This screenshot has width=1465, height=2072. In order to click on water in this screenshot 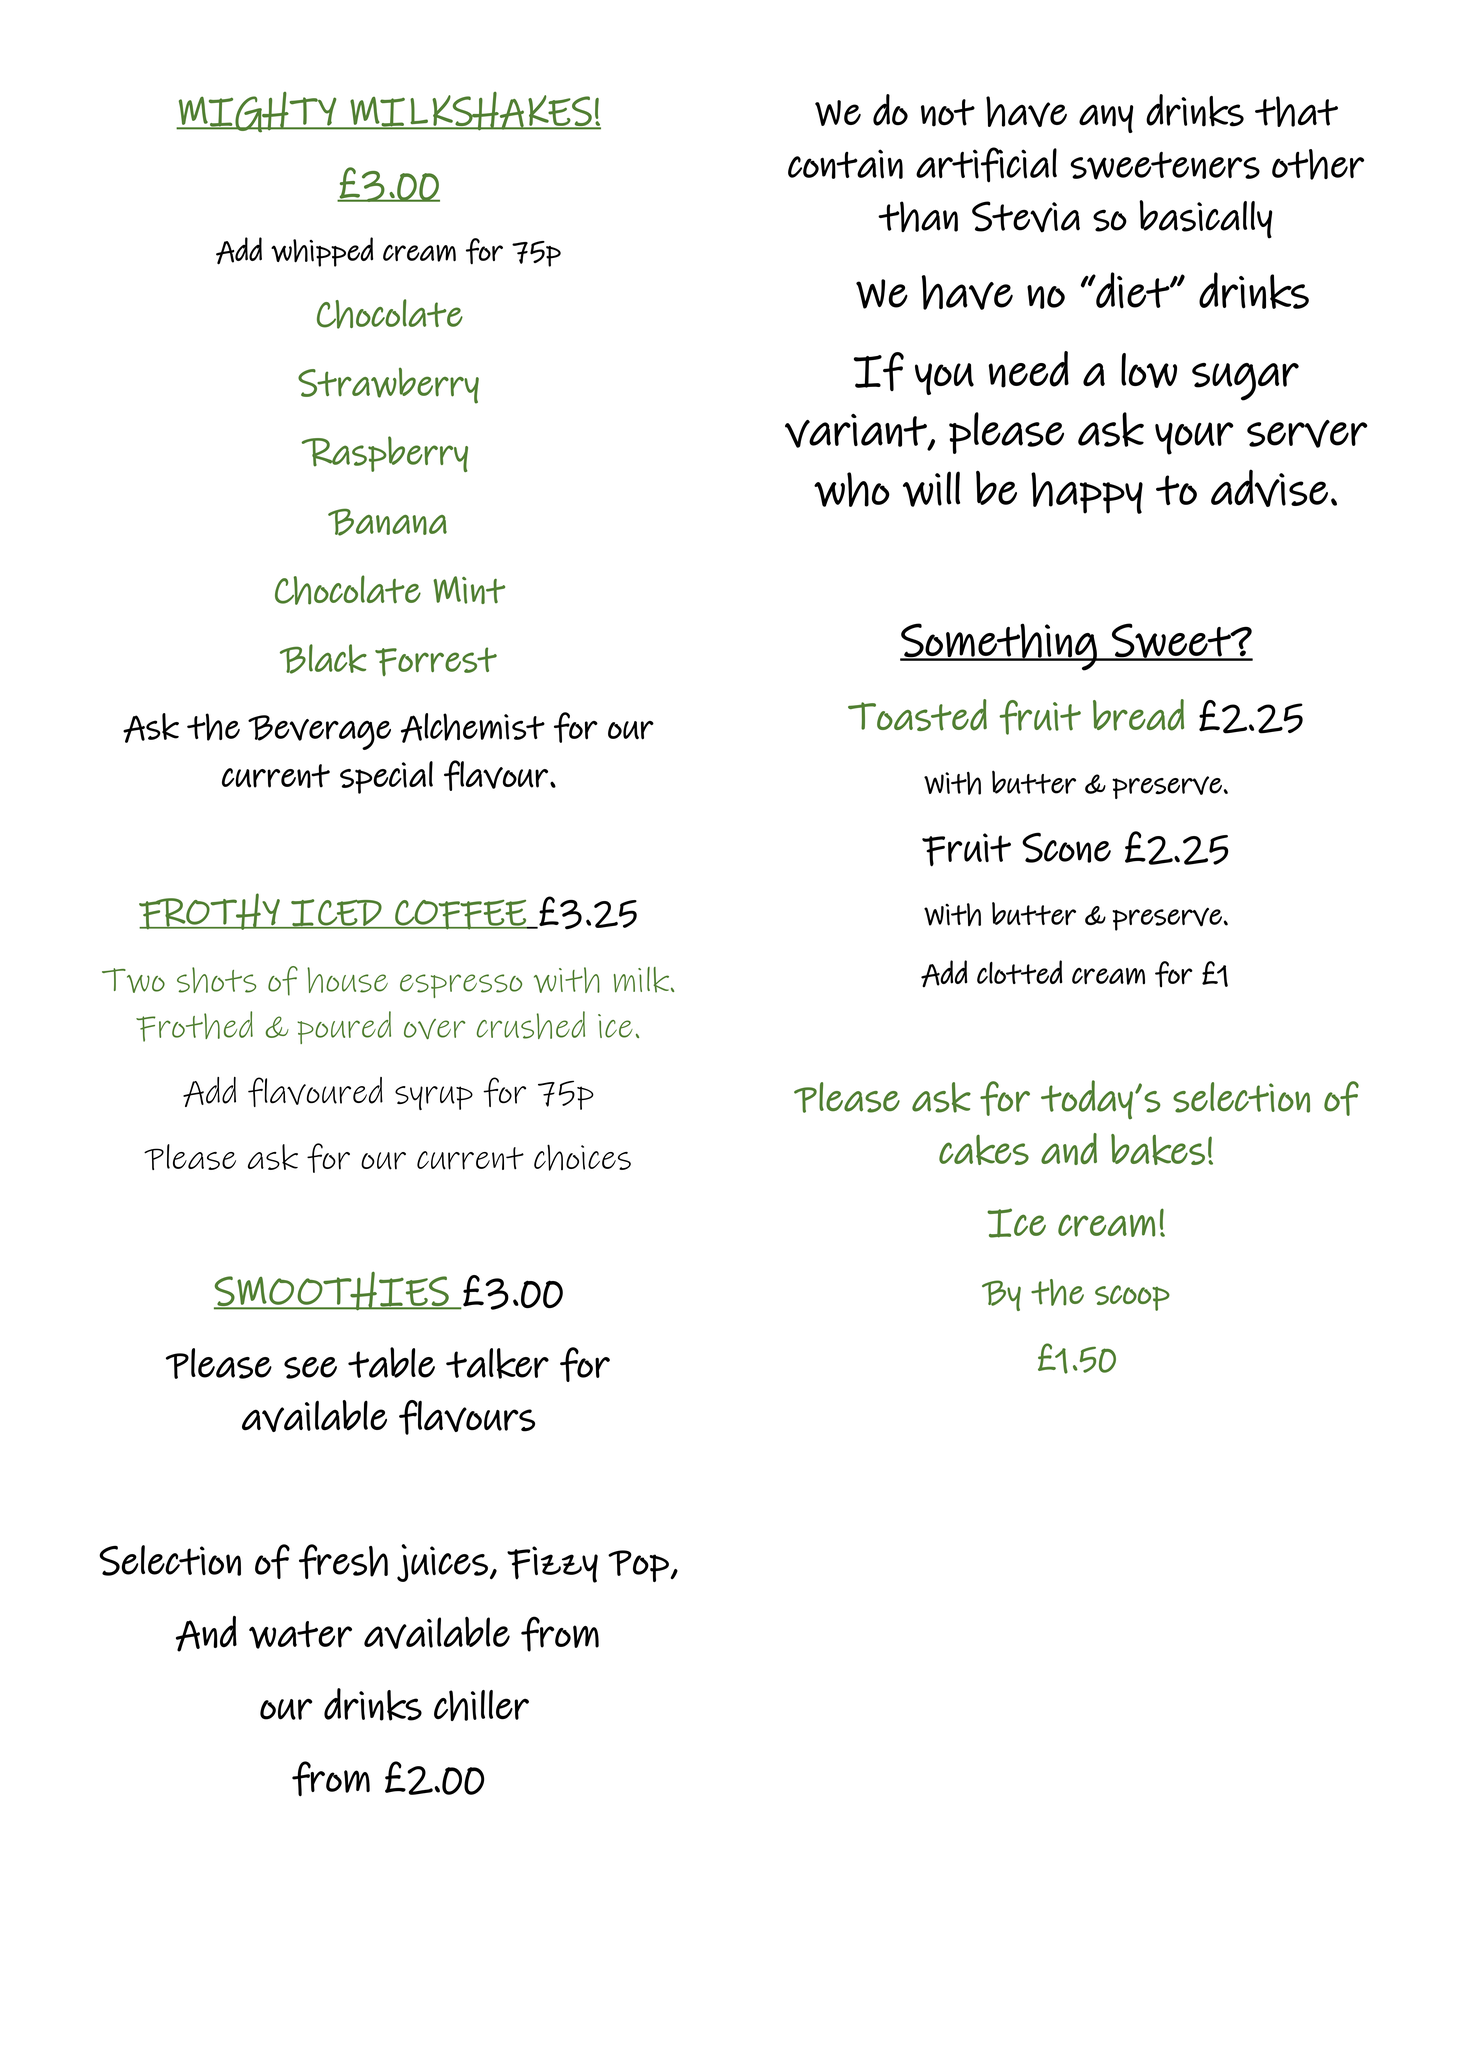, I will do `click(300, 1635)`.
